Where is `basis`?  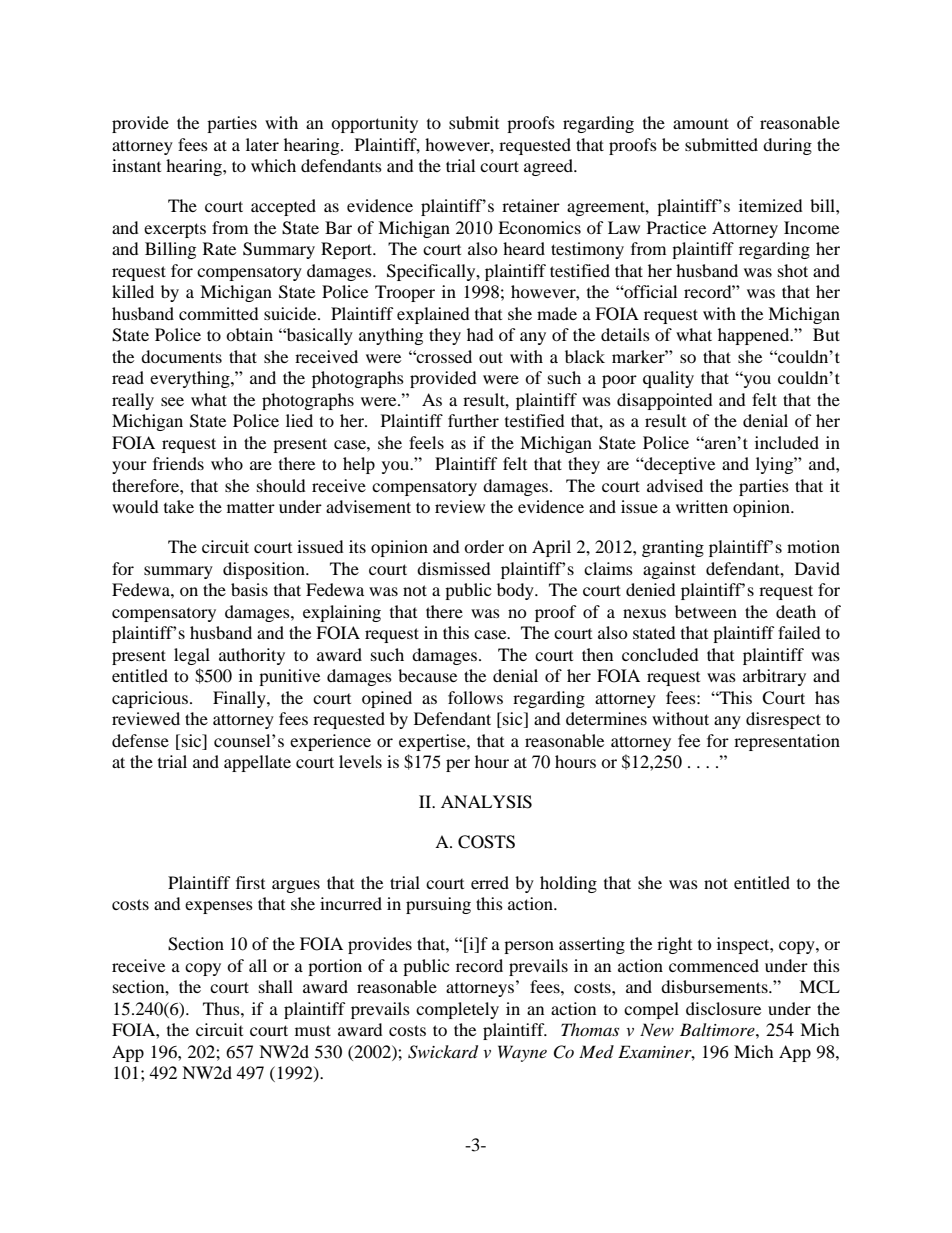
basis is located at coordinates (249, 589).
